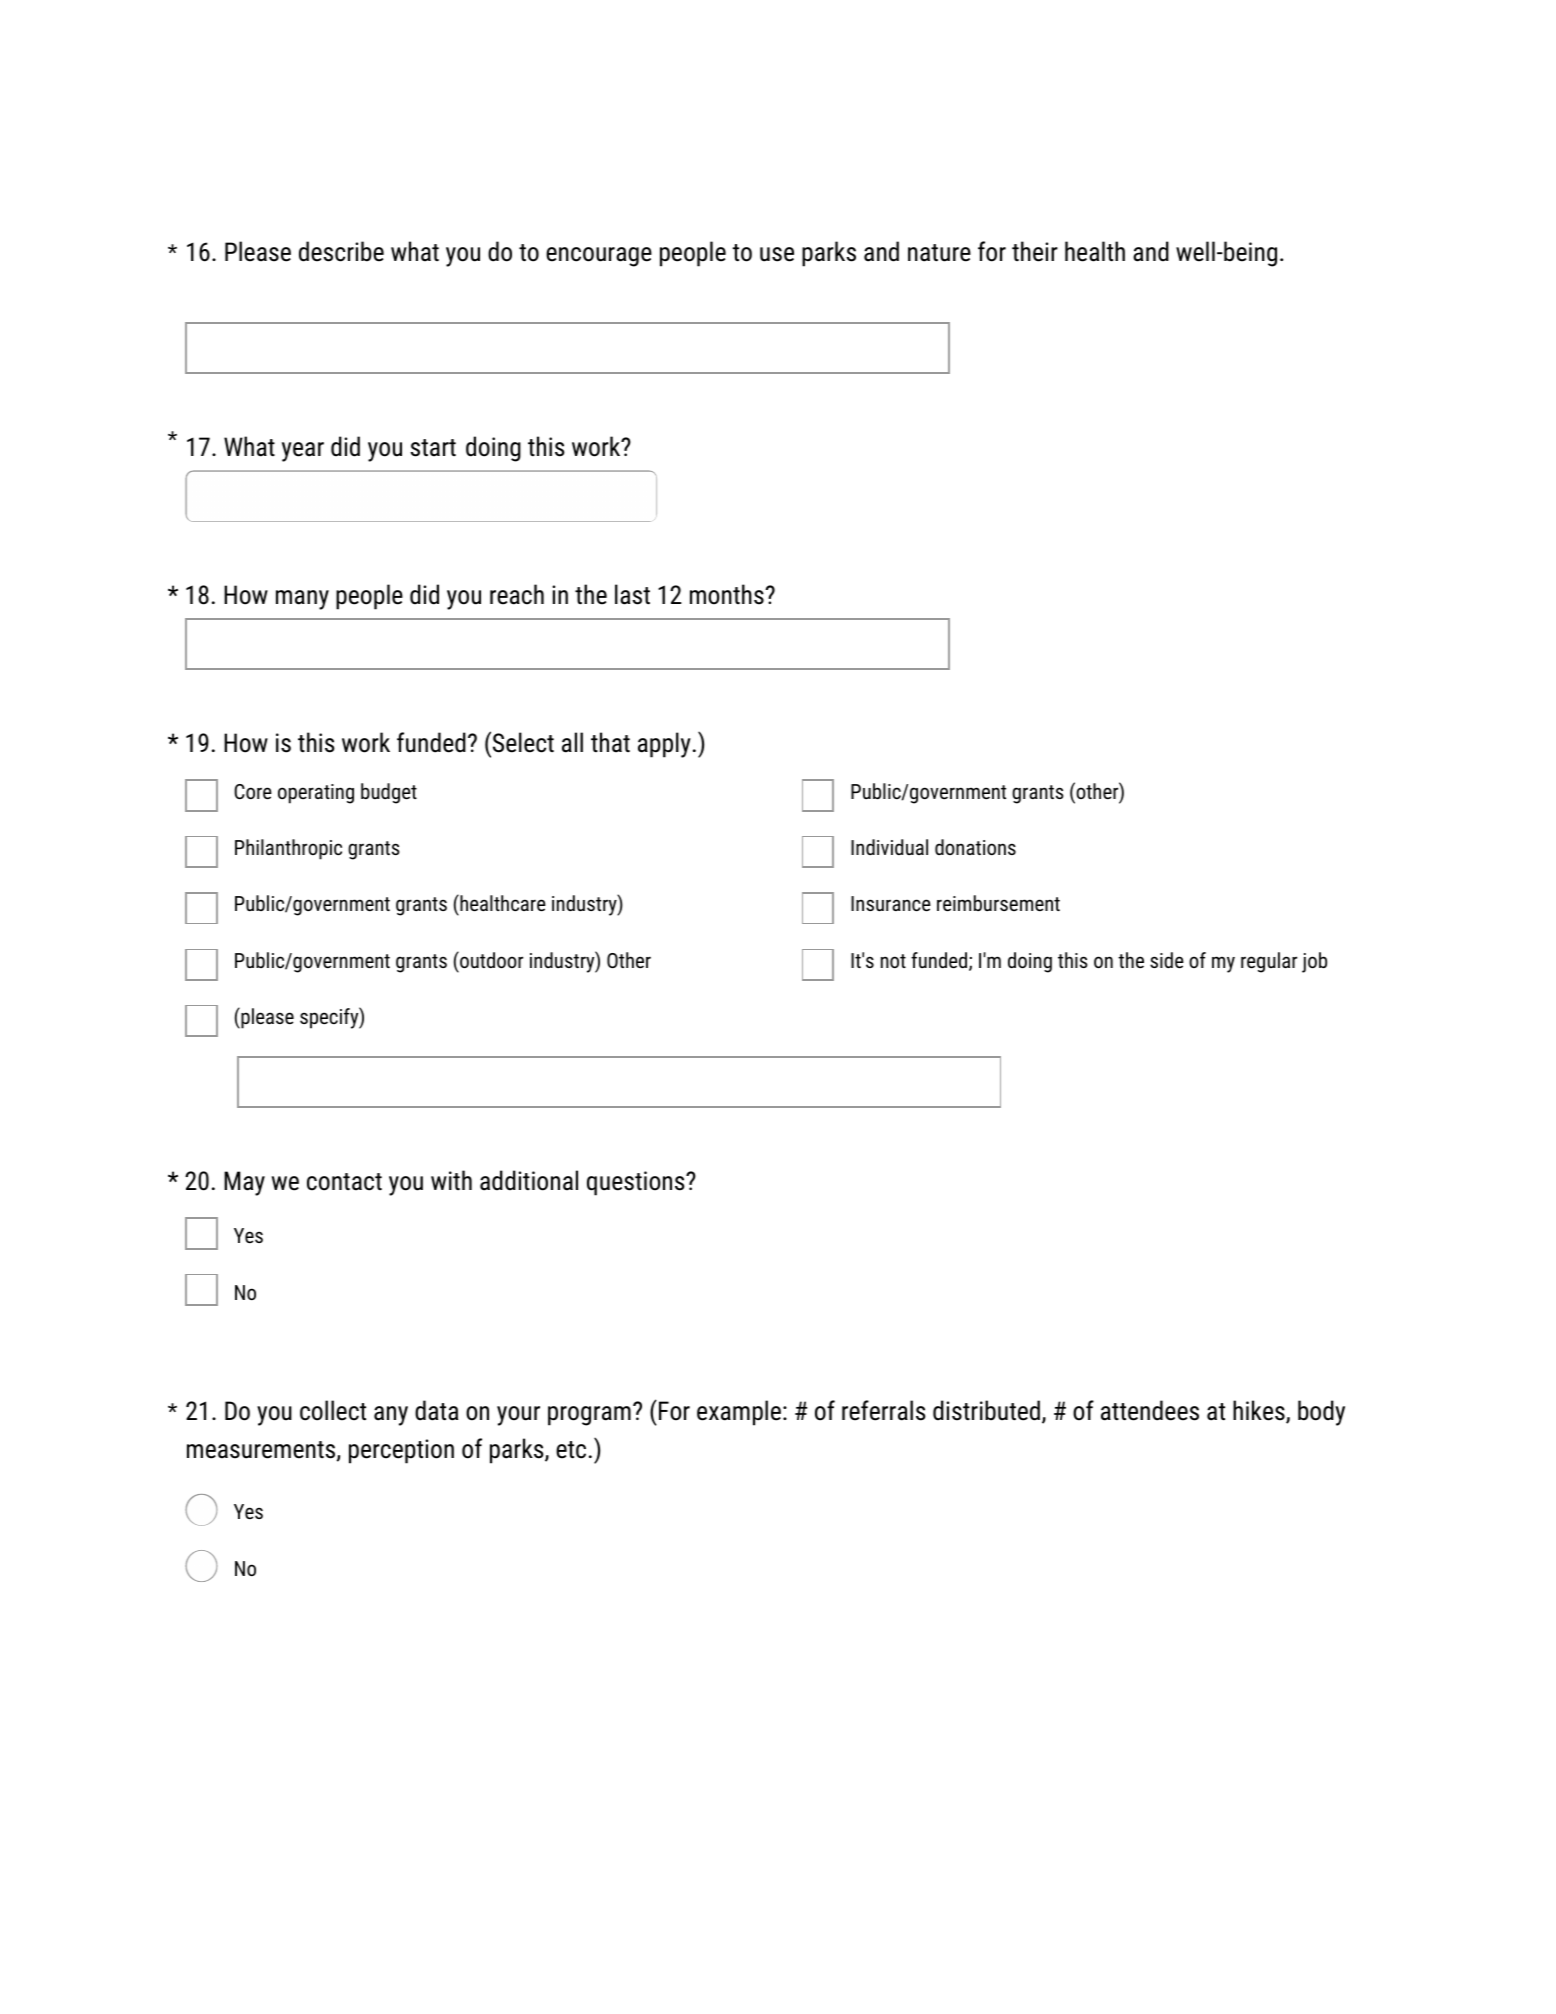  I want to click on regular, so click(1269, 962).
